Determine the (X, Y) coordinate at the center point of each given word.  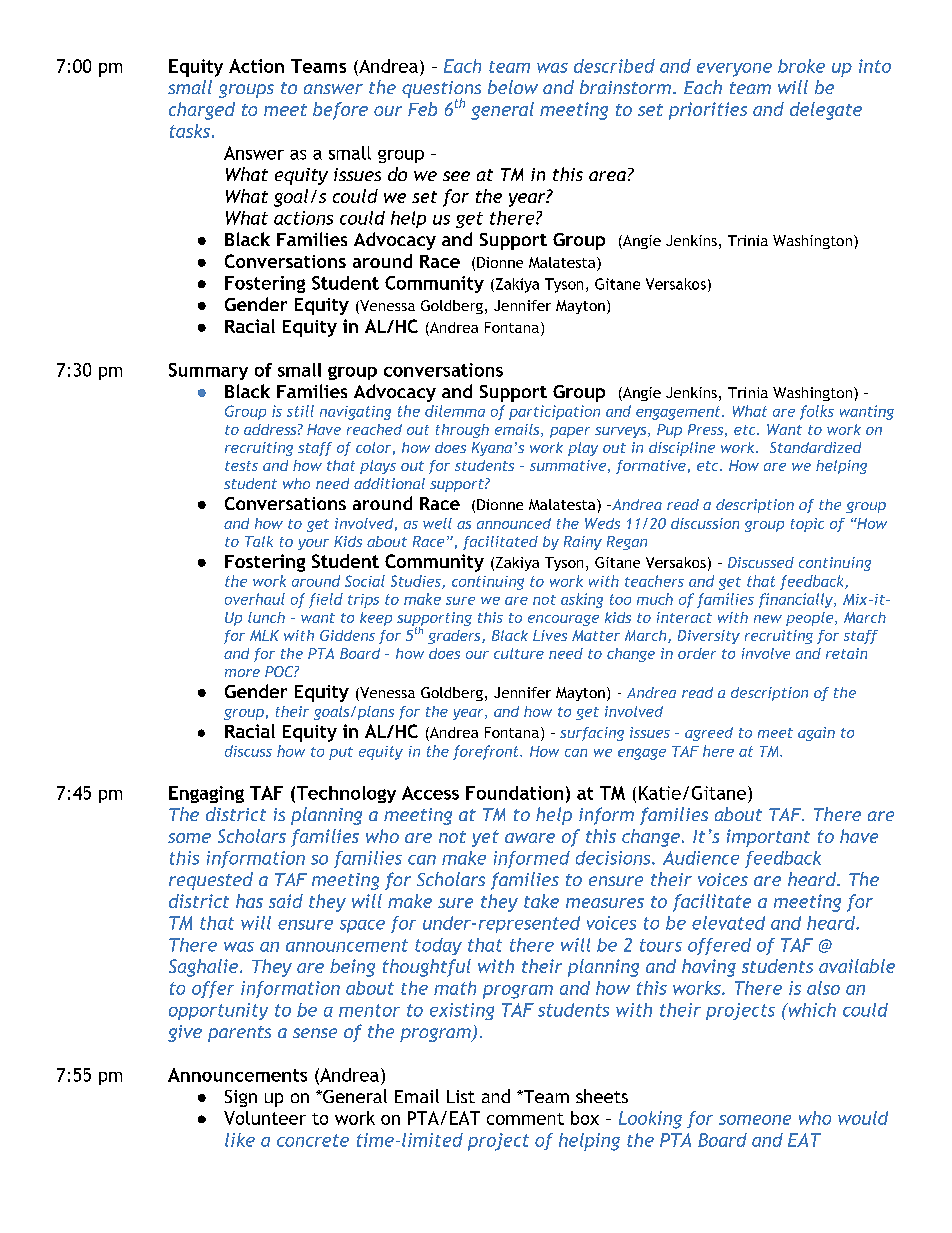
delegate (826, 111)
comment (525, 1119)
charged (202, 111)
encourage (563, 620)
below (513, 87)
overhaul (255, 599)
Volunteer (265, 1118)
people (811, 619)
